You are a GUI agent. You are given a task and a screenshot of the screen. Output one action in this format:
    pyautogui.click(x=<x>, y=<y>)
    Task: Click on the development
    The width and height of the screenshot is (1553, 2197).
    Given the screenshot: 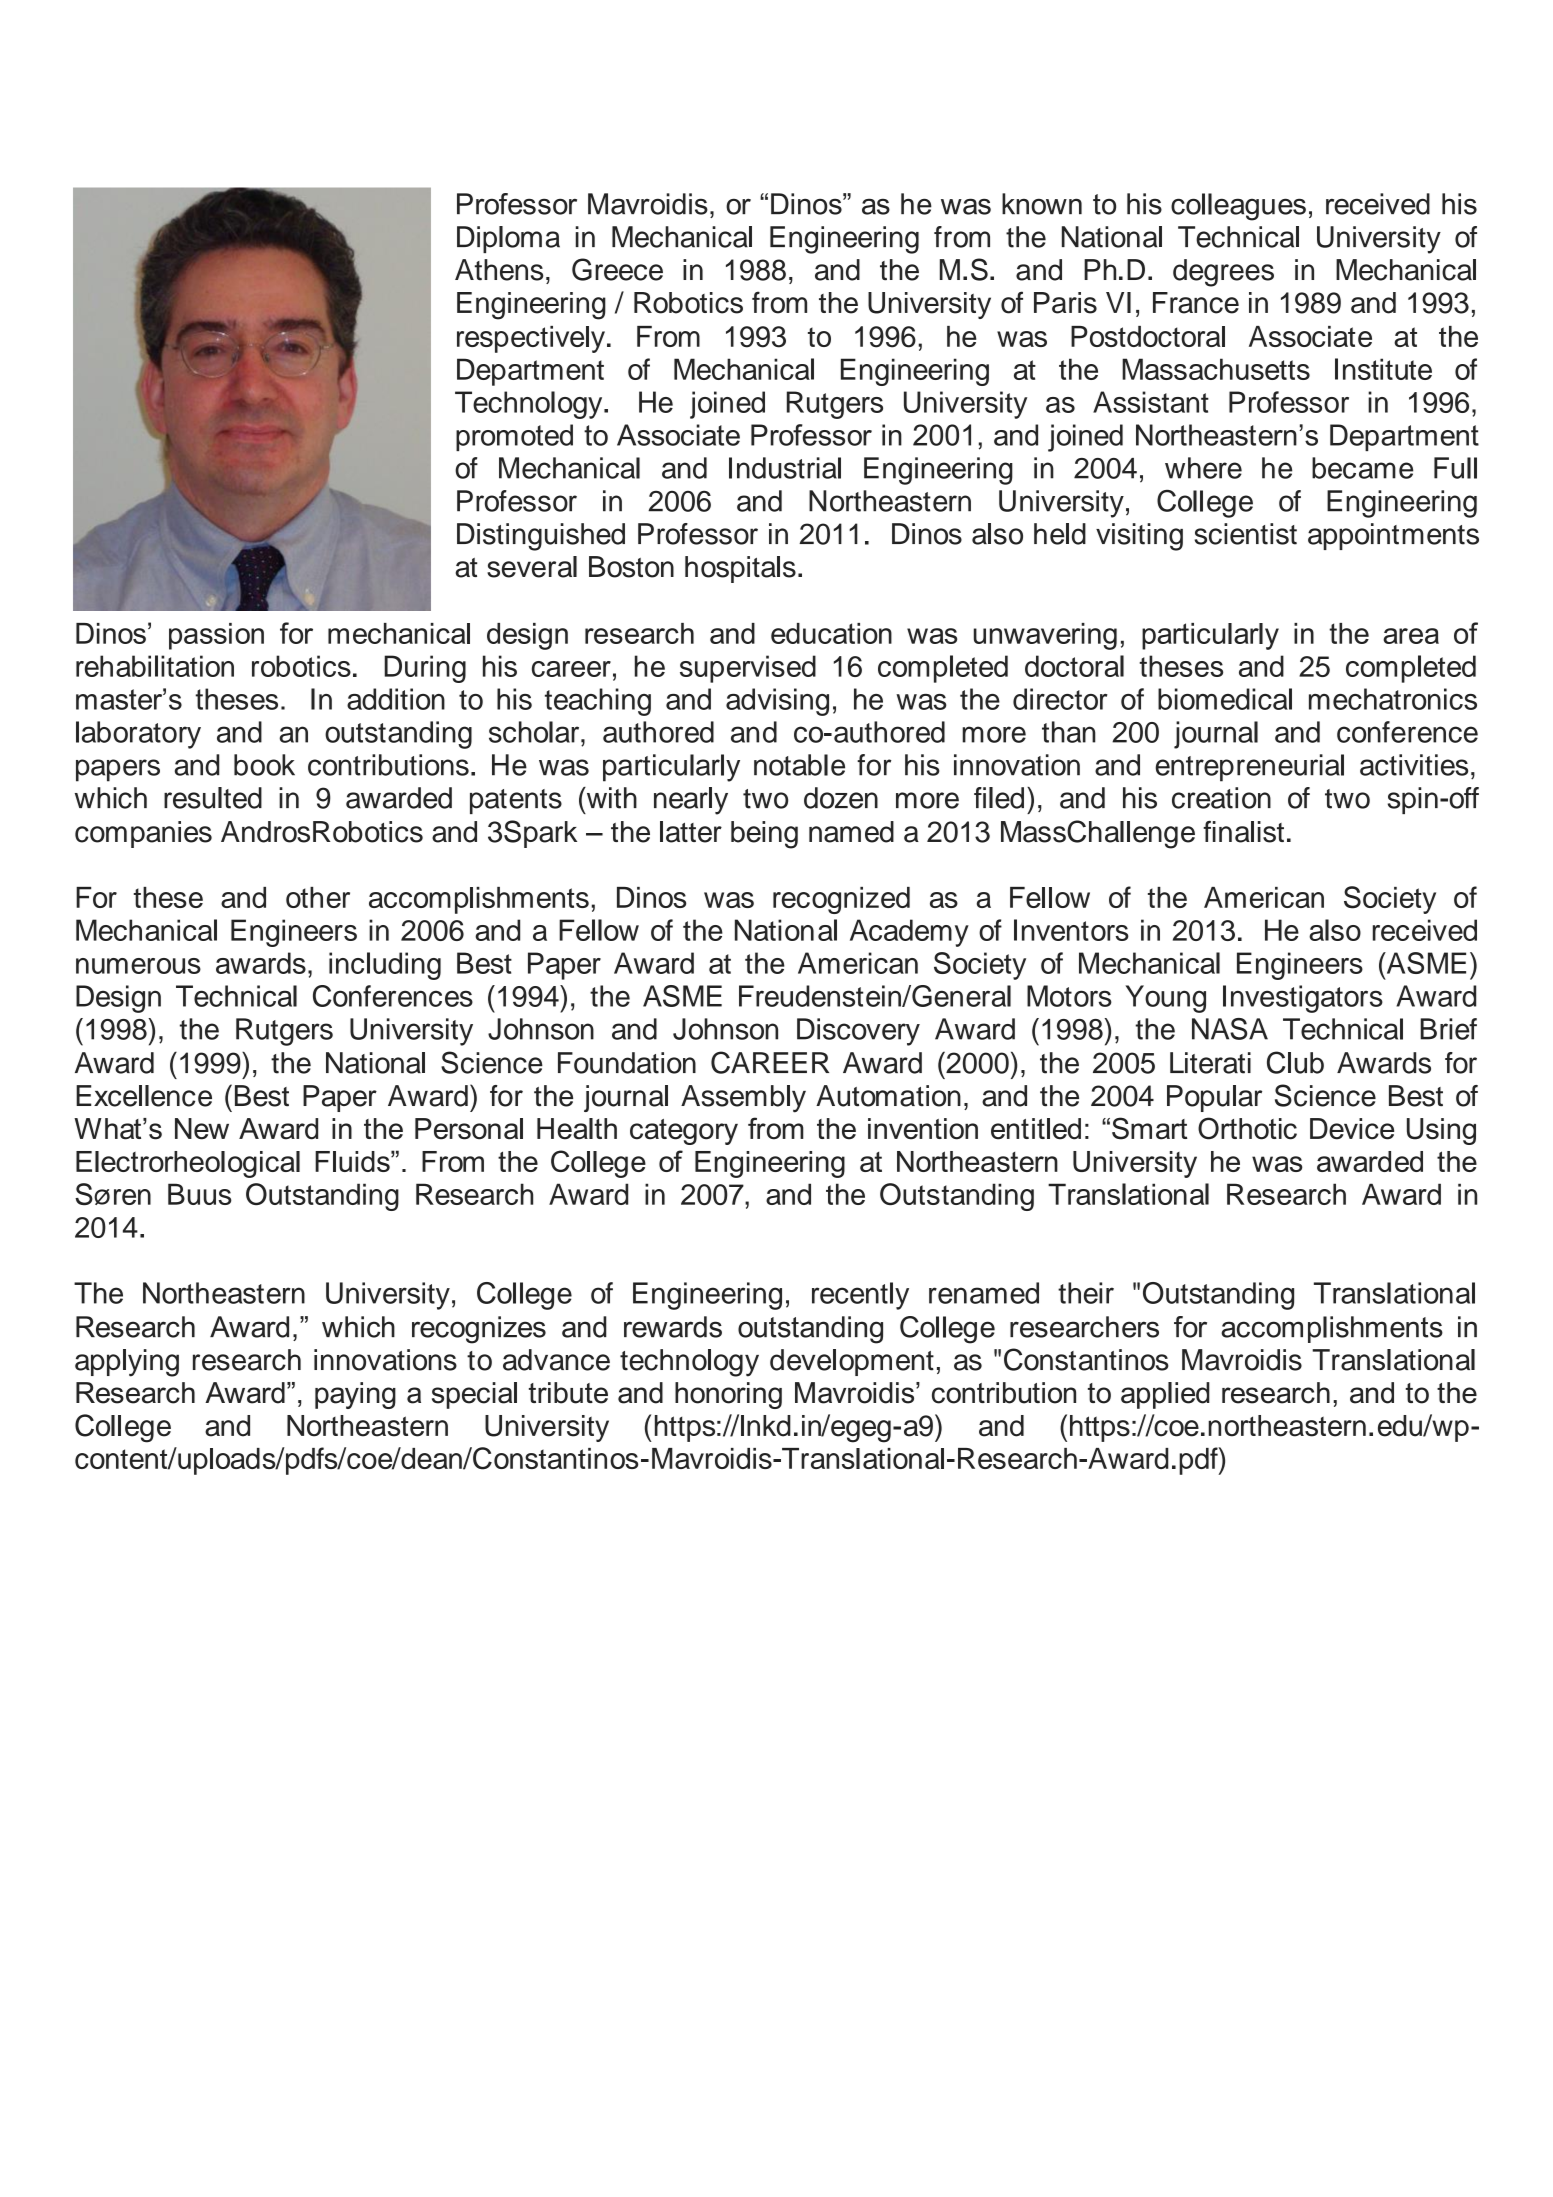 What is the action you would take?
    pyautogui.click(x=852, y=1362)
